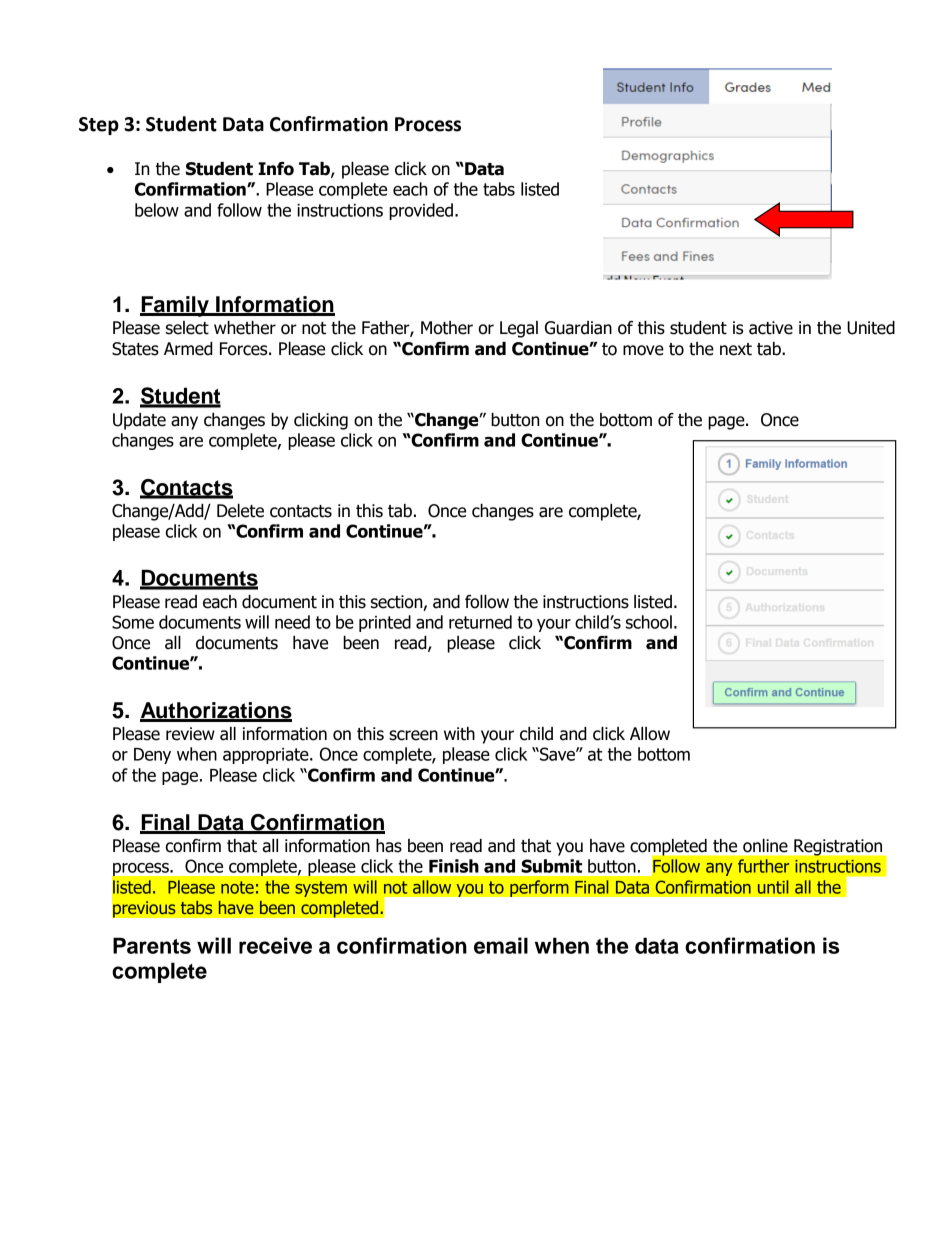  I want to click on Delete, so click(240, 511).
